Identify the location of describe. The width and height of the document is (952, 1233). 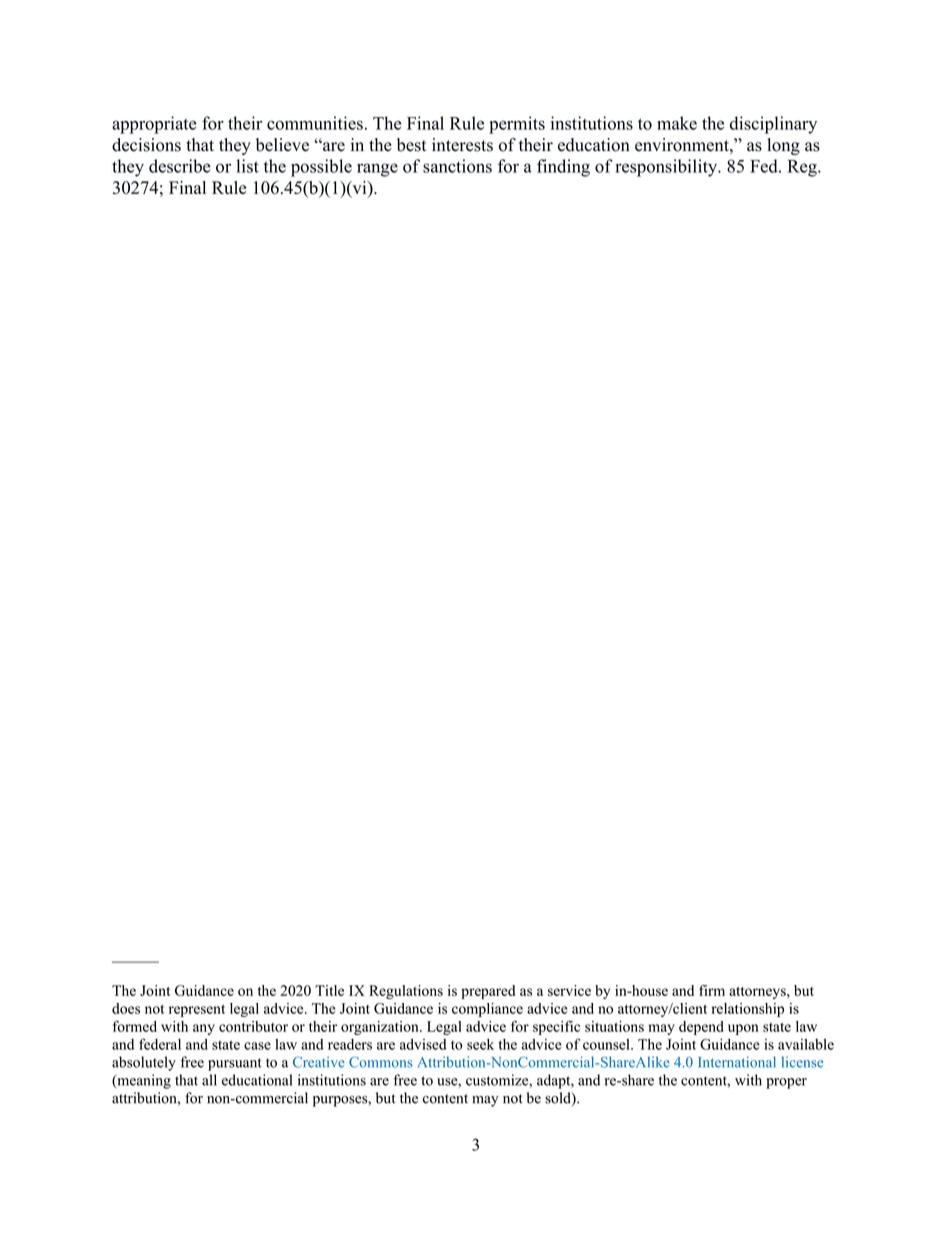
(180, 166).
